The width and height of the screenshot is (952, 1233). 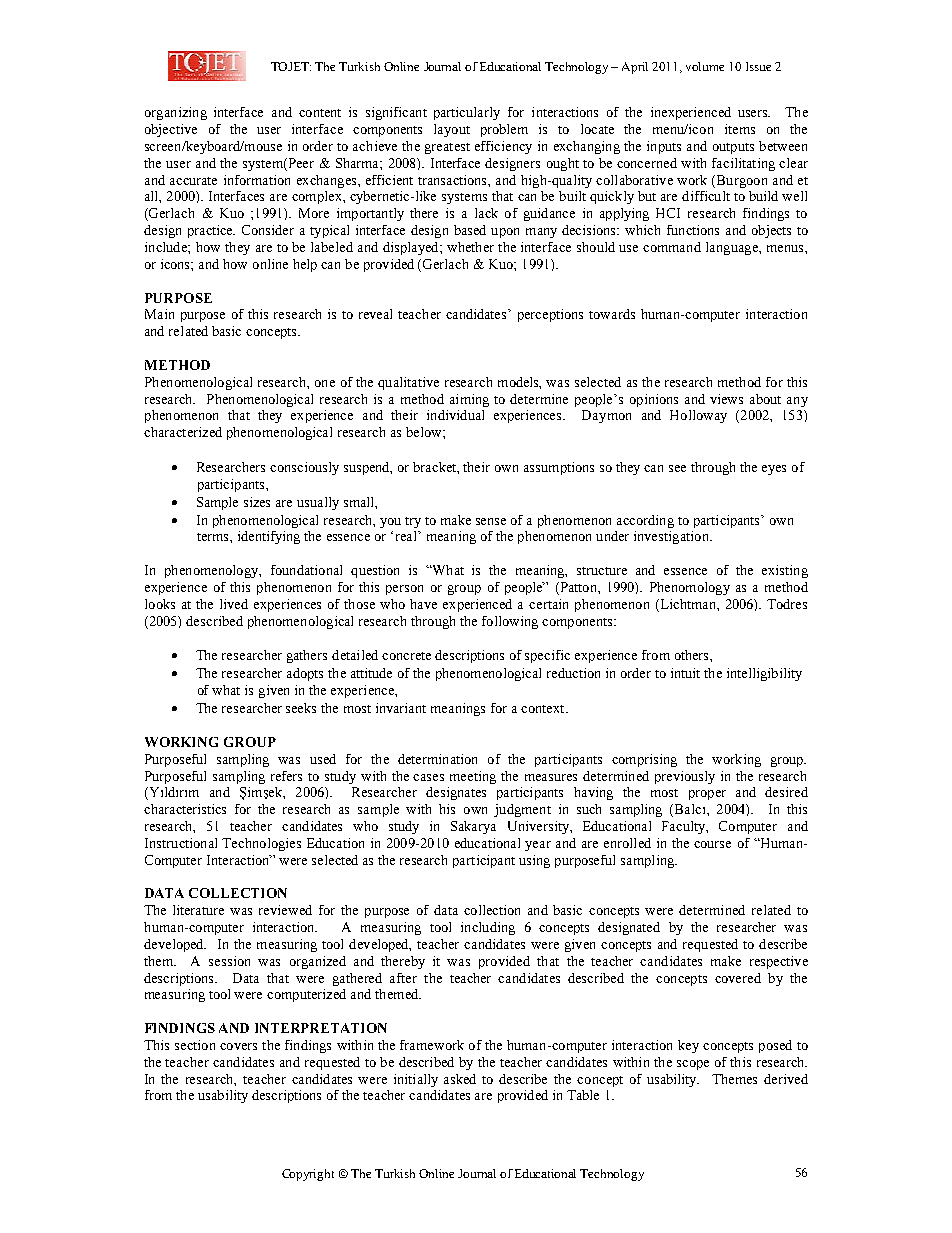 What do you see at coordinates (707, 795) in the screenshot?
I see `proper` at bounding box center [707, 795].
